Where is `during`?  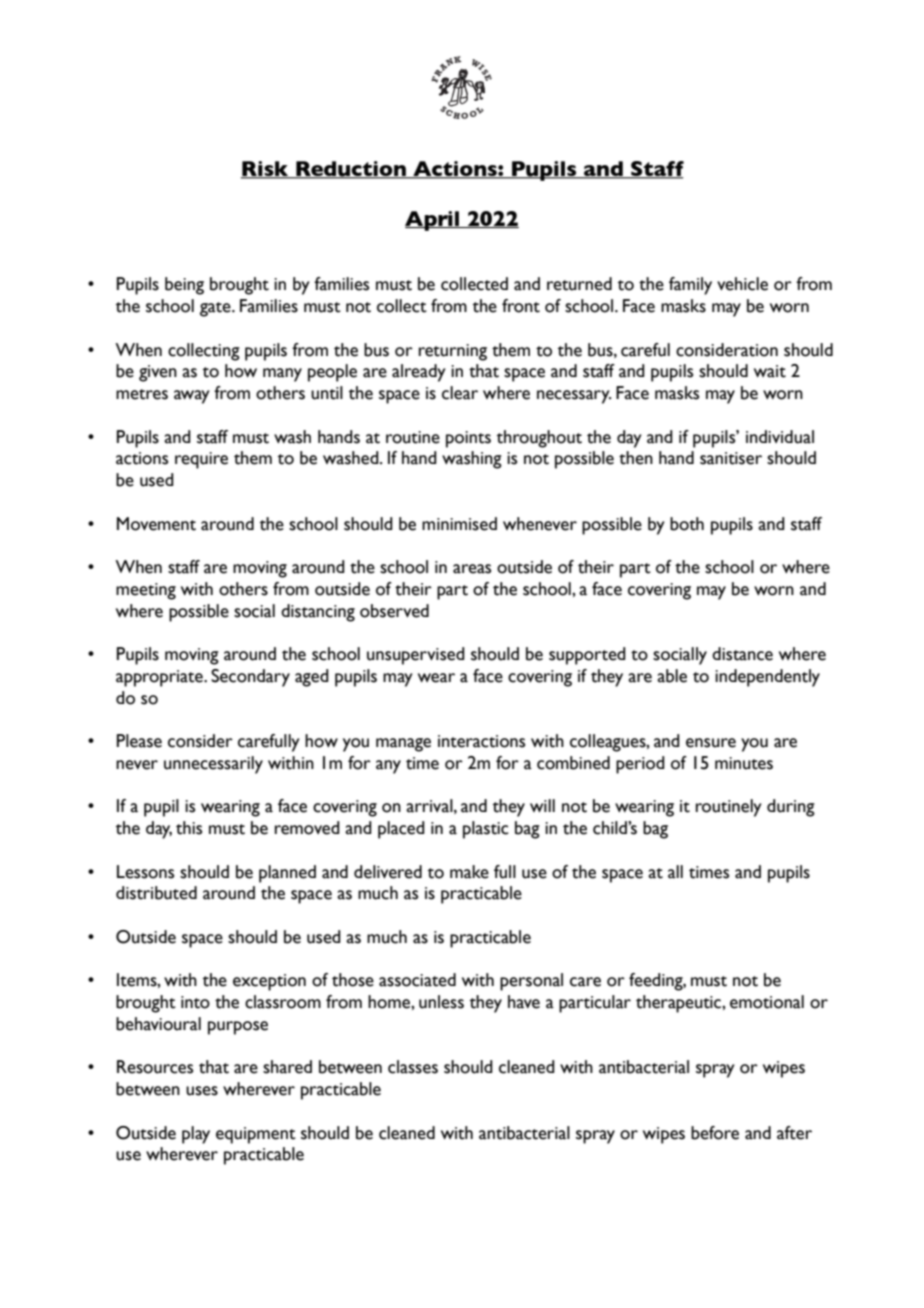
during is located at coordinates (791, 808).
